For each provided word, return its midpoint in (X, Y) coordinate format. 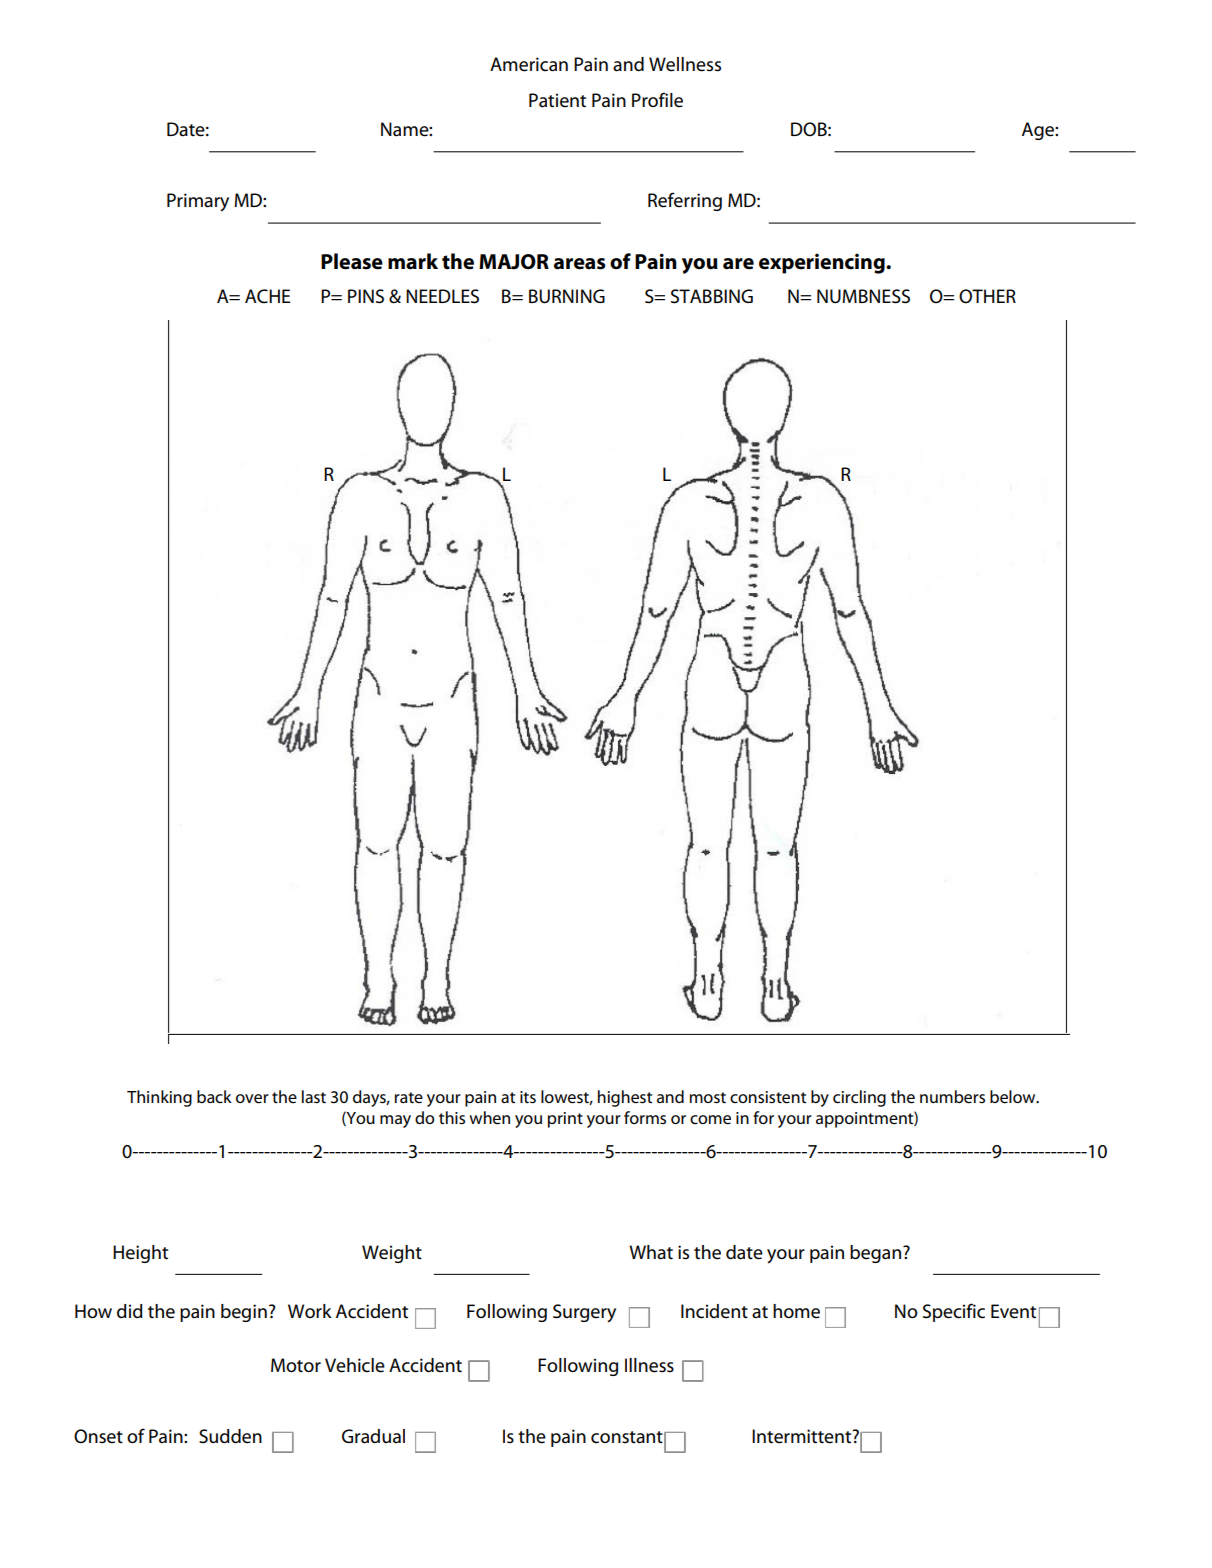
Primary (198, 202)
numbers (952, 1097)
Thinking (159, 1098)
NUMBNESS (863, 296)
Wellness (685, 64)
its (528, 1097)
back (214, 1096)
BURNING (567, 296)
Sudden (230, 1436)
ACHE (267, 296)
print (565, 1120)
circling (859, 1098)
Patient (557, 100)
